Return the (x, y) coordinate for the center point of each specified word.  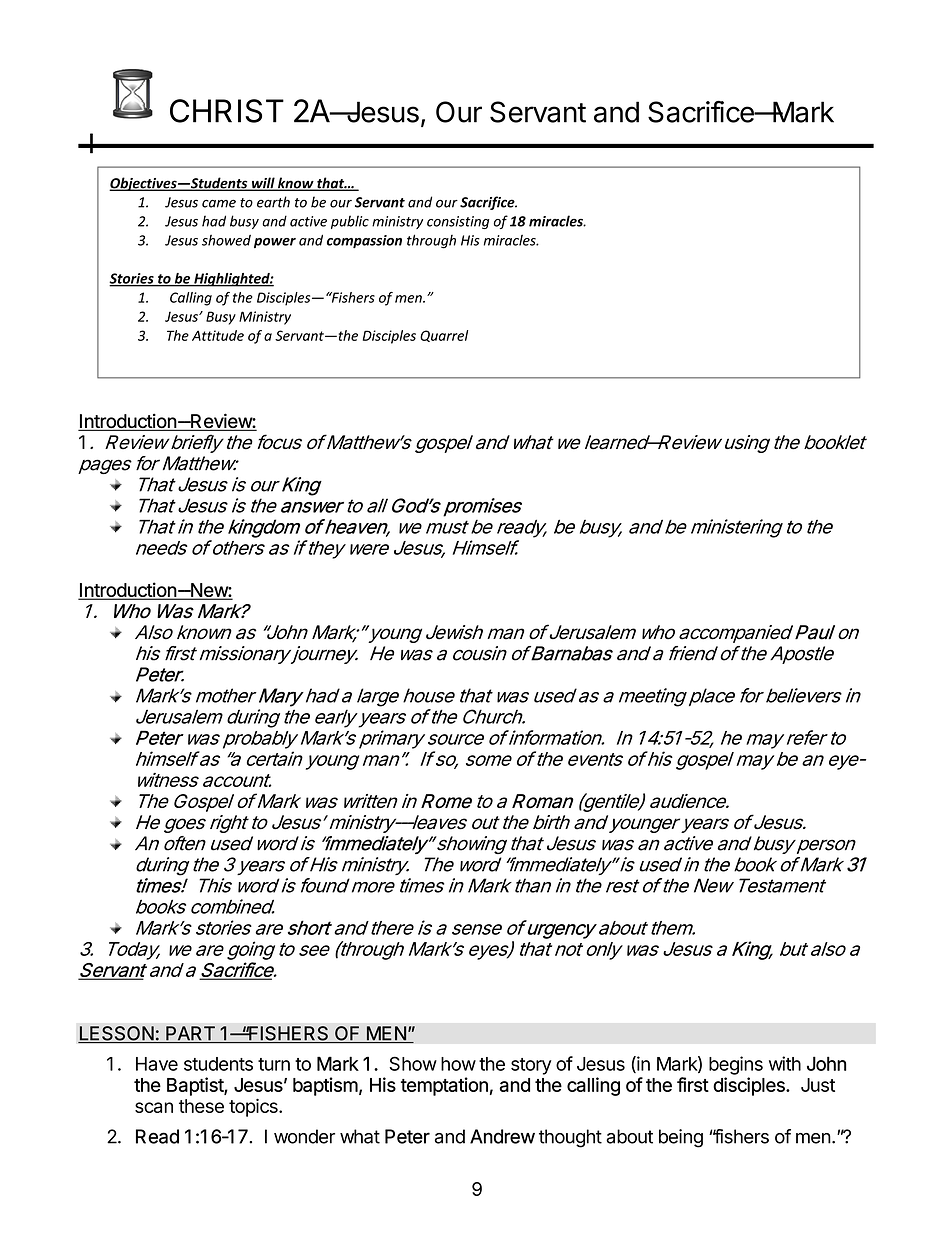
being (681, 1138)
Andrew (502, 1136)
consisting (458, 222)
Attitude (218, 335)
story (531, 1066)
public (350, 222)
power (275, 243)
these (201, 1106)
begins (736, 1065)
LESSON (116, 1034)
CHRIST (226, 111)
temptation (444, 1086)
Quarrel (444, 336)
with (785, 1063)
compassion (364, 241)
